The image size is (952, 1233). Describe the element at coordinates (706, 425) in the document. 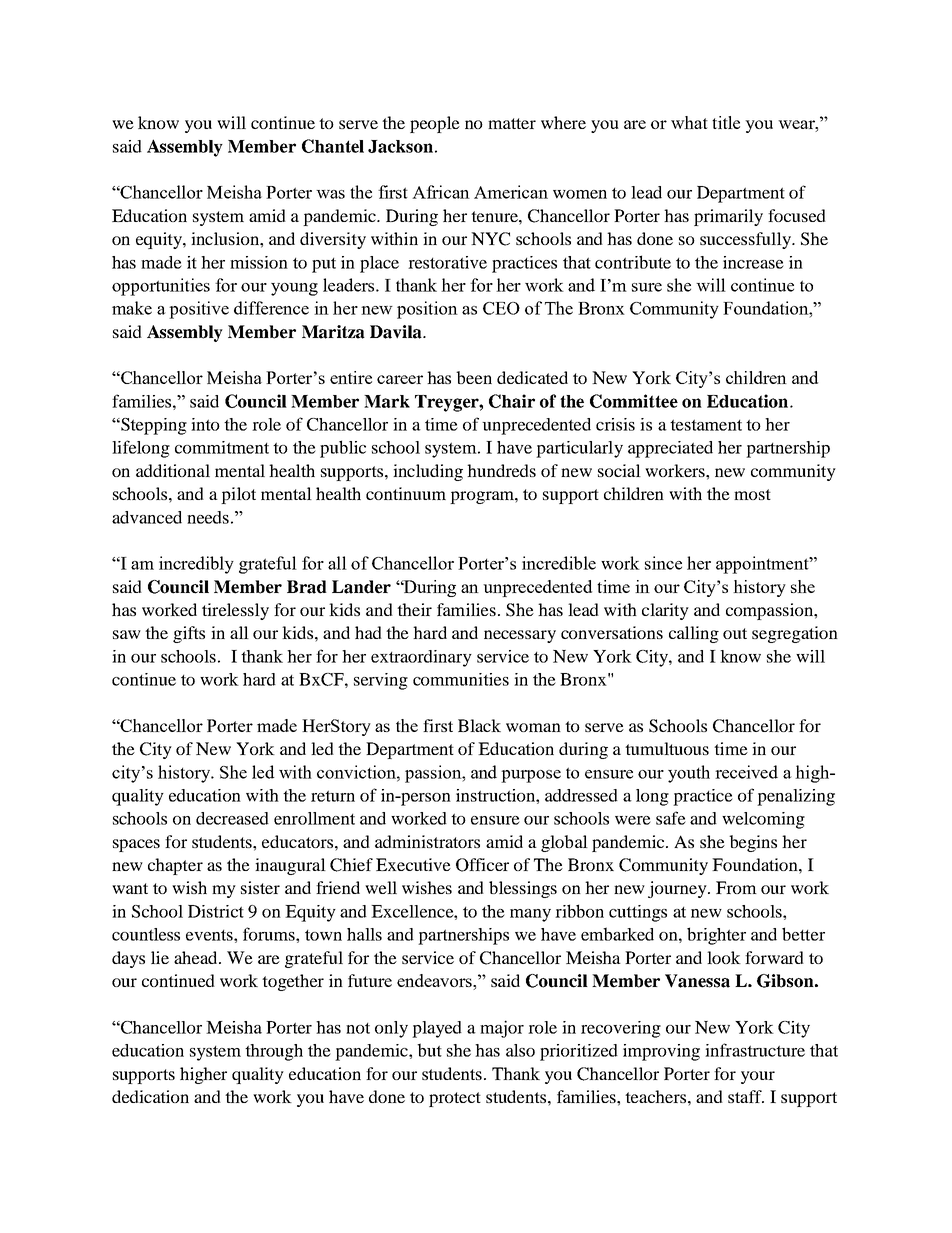

I see `testament` at that location.
